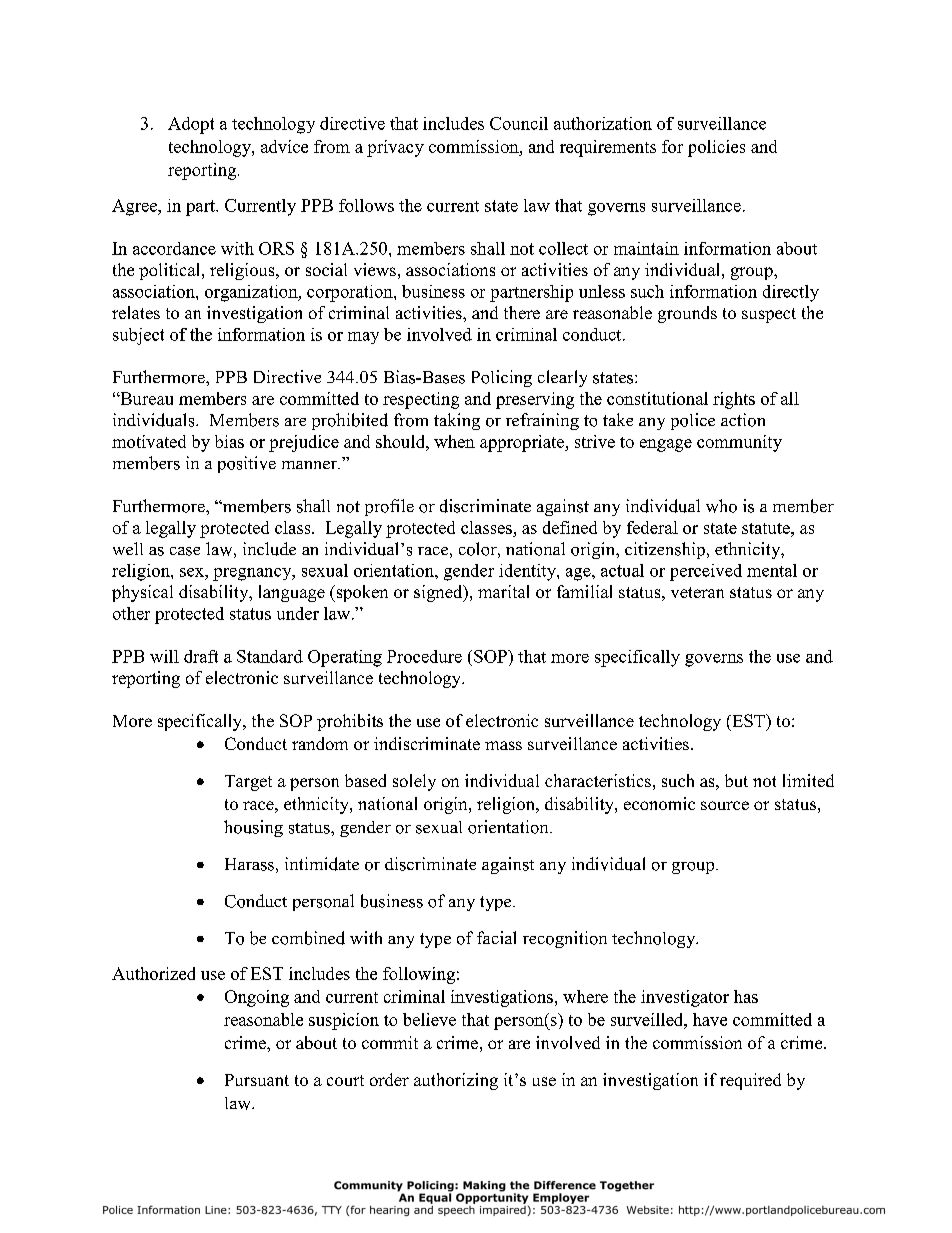 This screenshot has height=1233, width=952. Describe the element at coordinates (519, 123) in the screenshot. I see `Council` at that location.
